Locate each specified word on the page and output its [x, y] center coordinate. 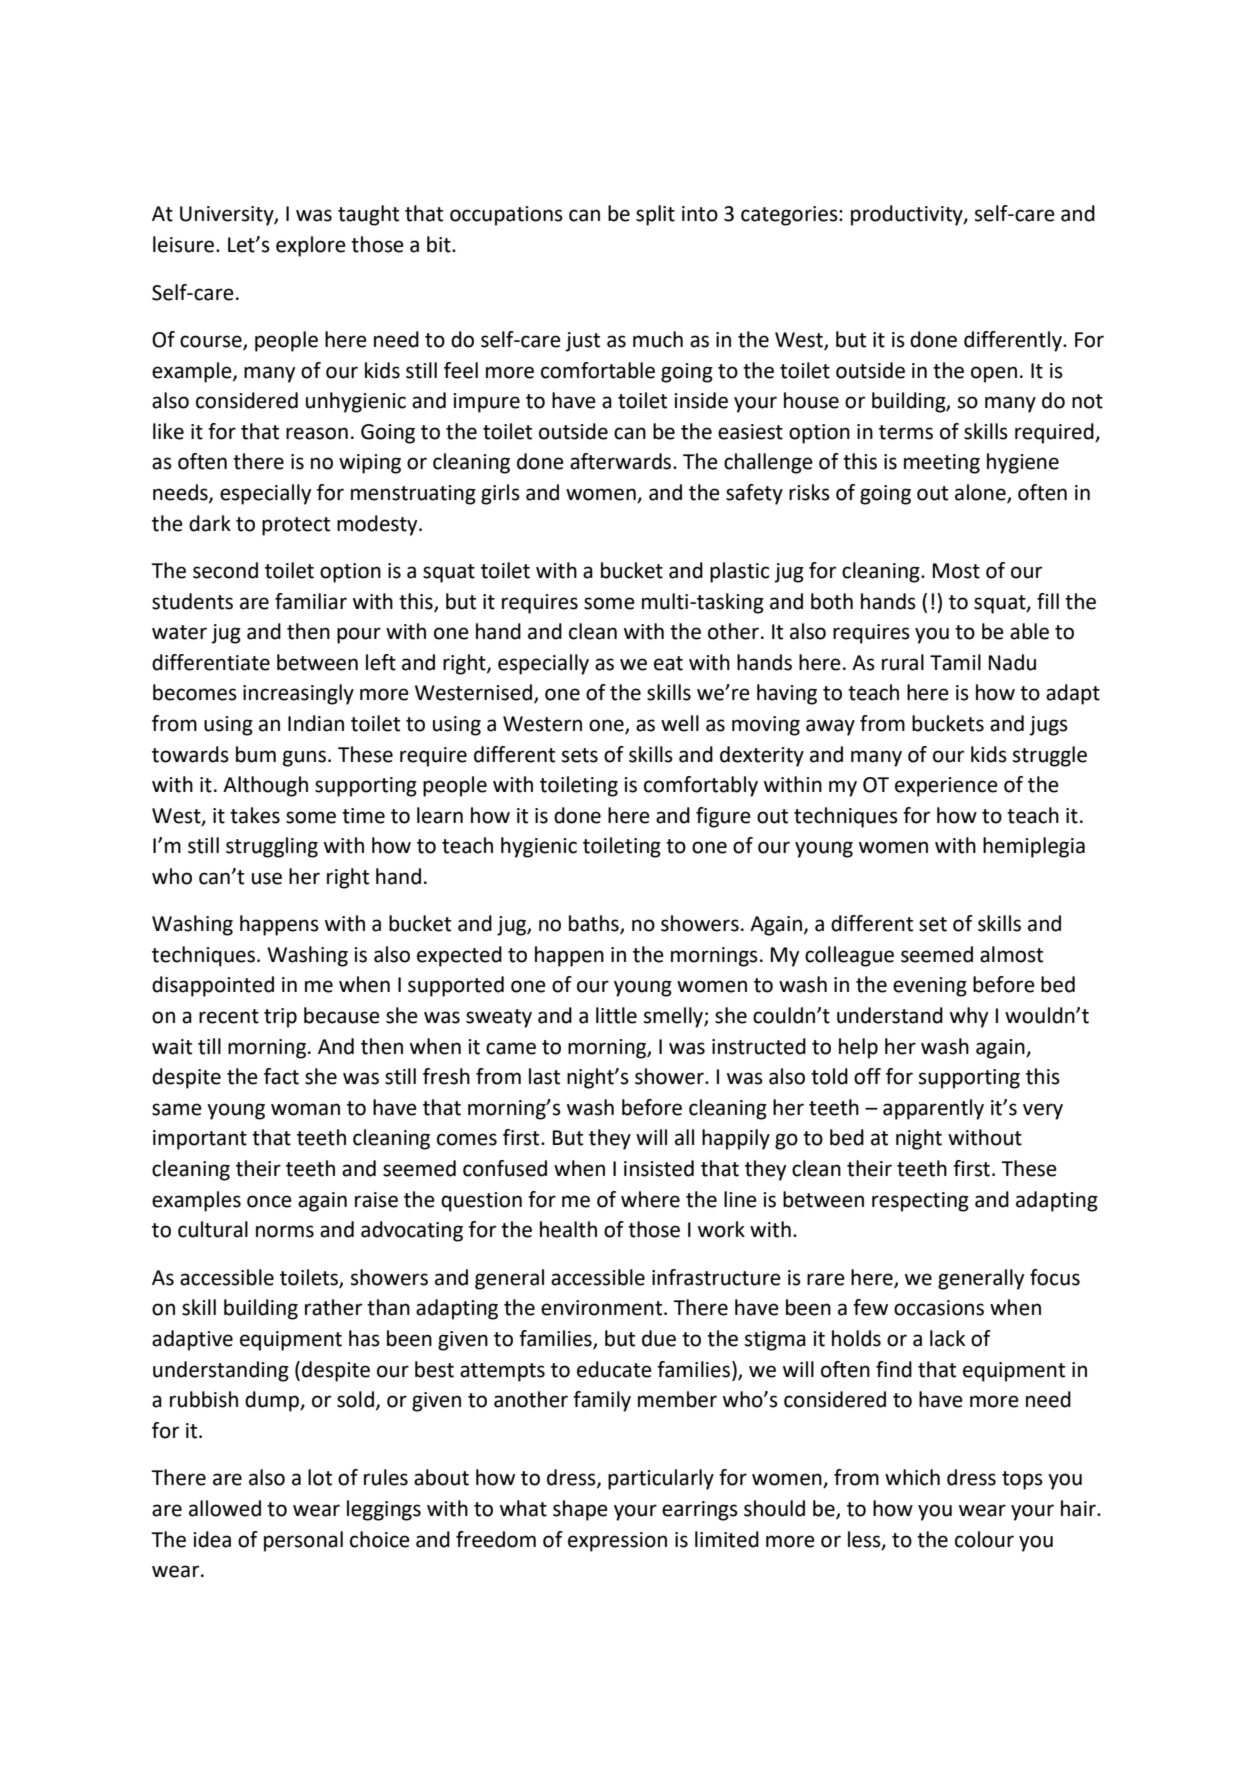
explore [311, 246]
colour [984, 1539]
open [994, 374]
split [655, 215]
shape [580, 1510]
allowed [225, 1508]
